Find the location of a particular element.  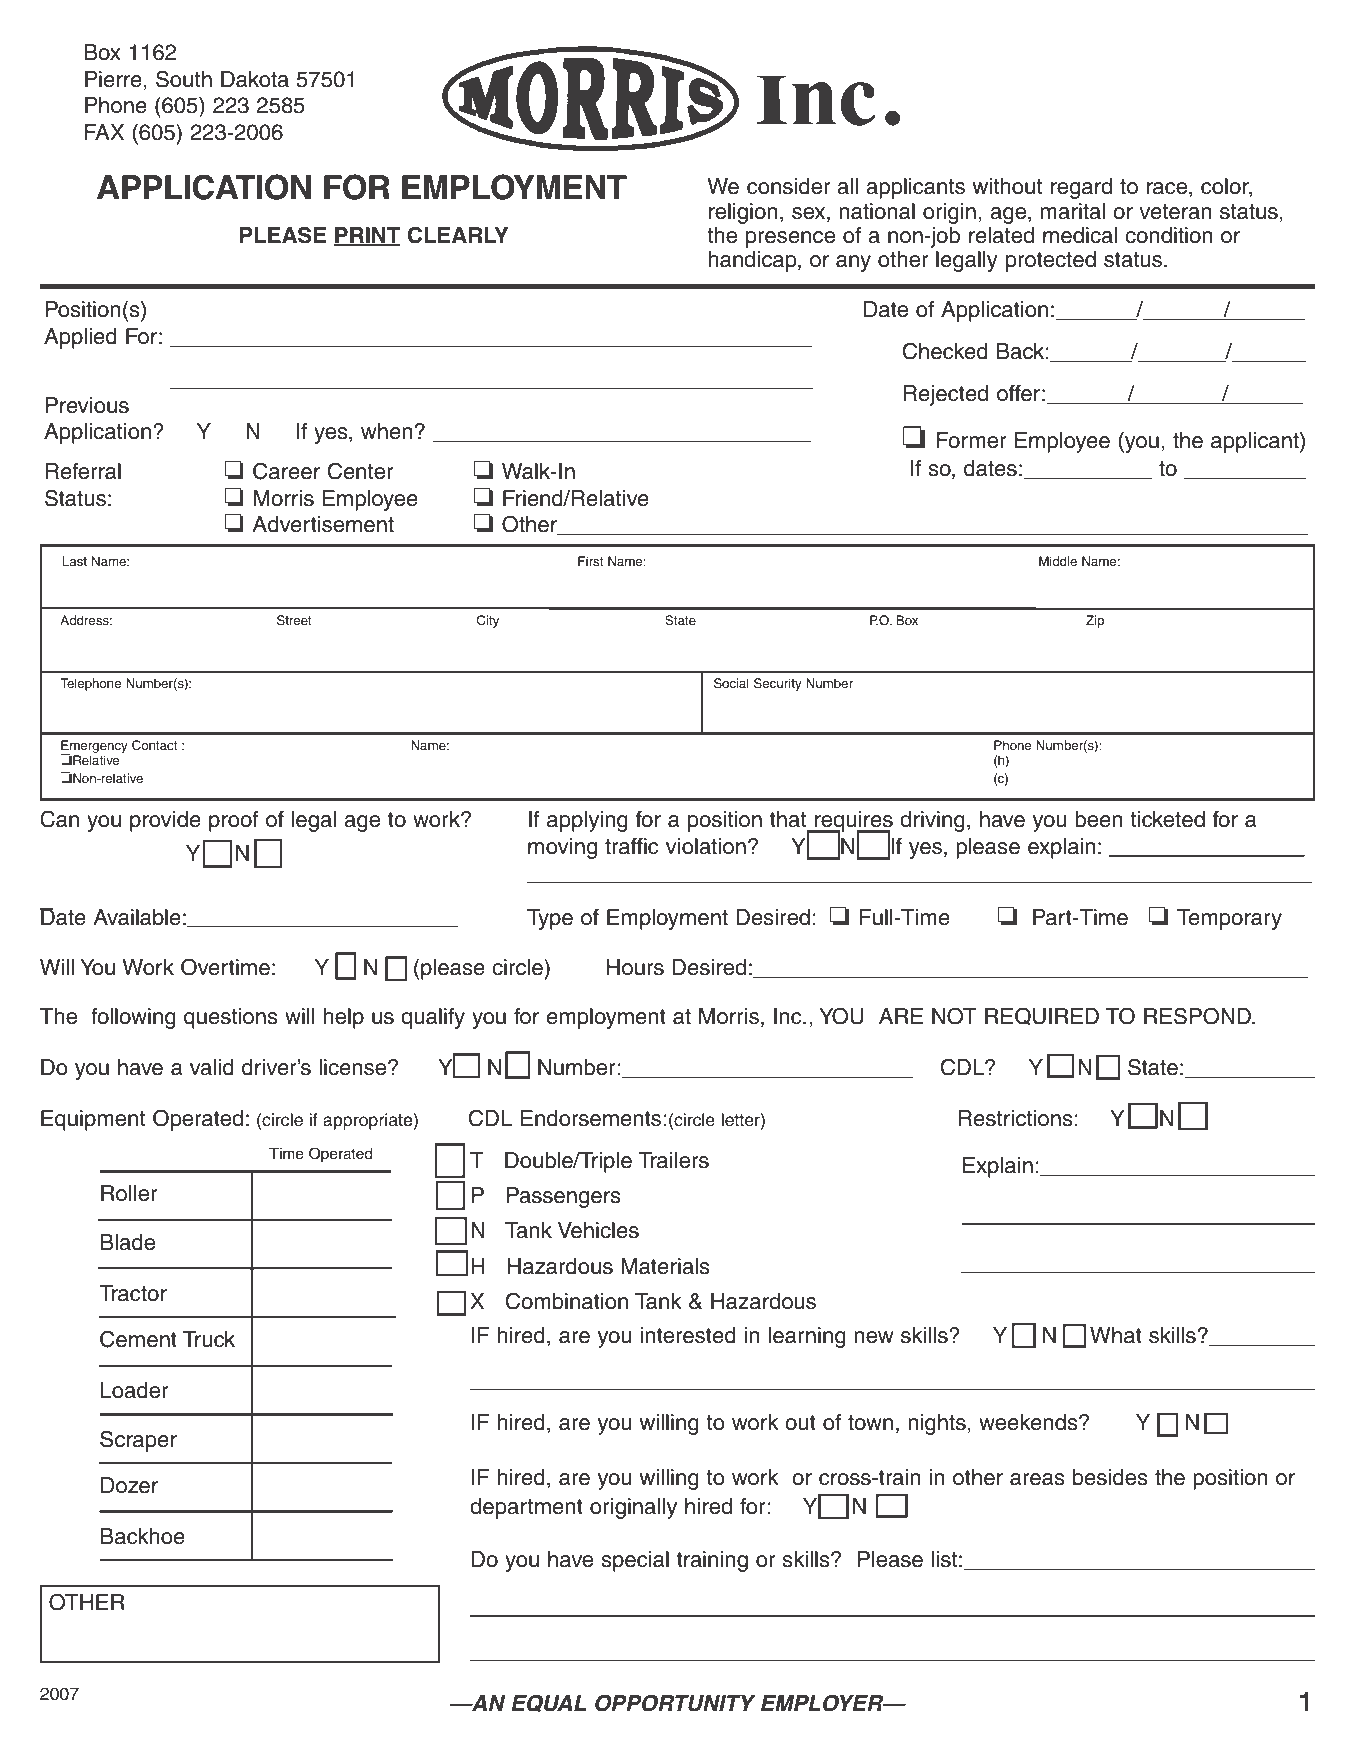

South is located at coordinates (184, 79).
